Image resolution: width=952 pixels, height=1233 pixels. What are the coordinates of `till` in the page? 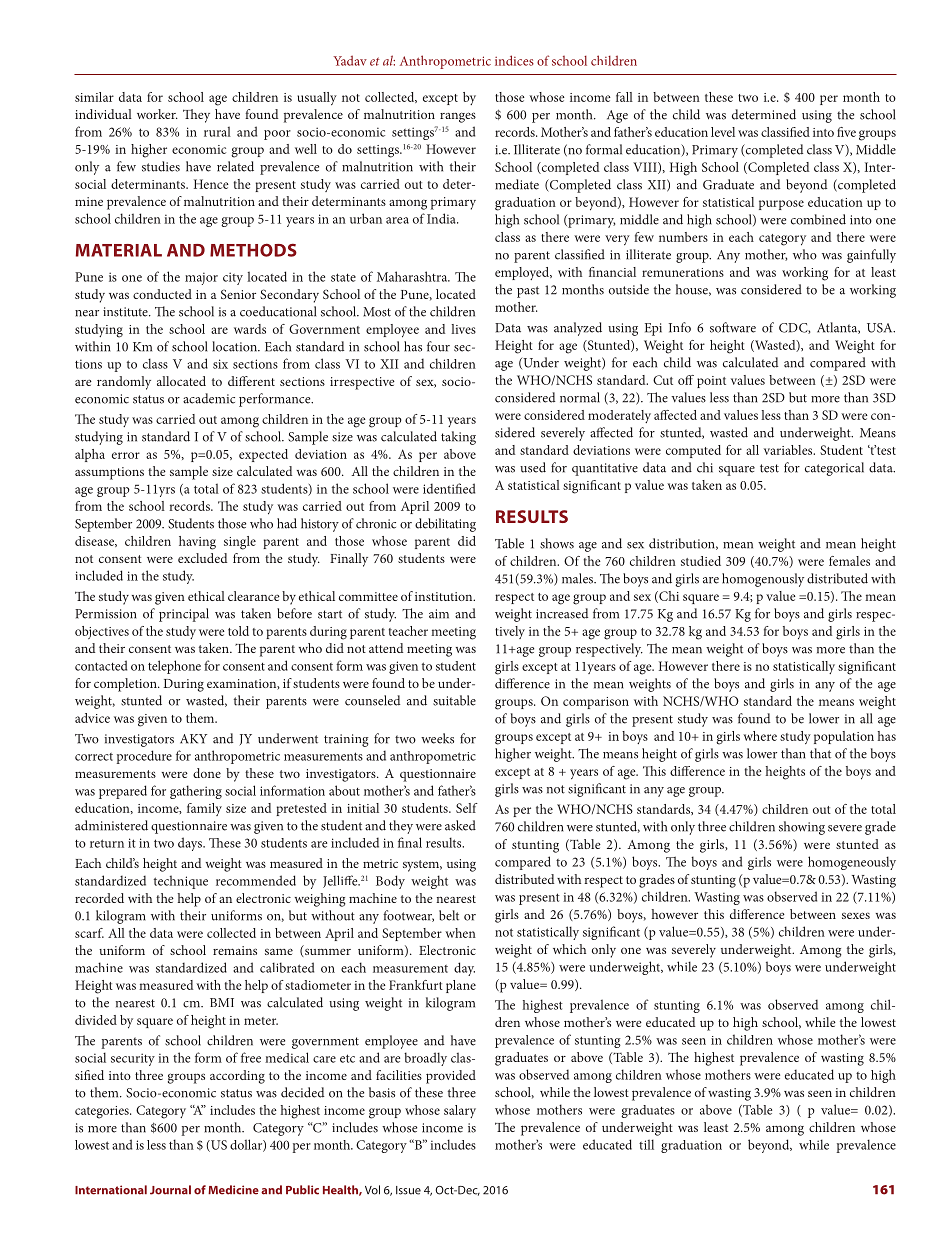 It's located at (646, 1144).
